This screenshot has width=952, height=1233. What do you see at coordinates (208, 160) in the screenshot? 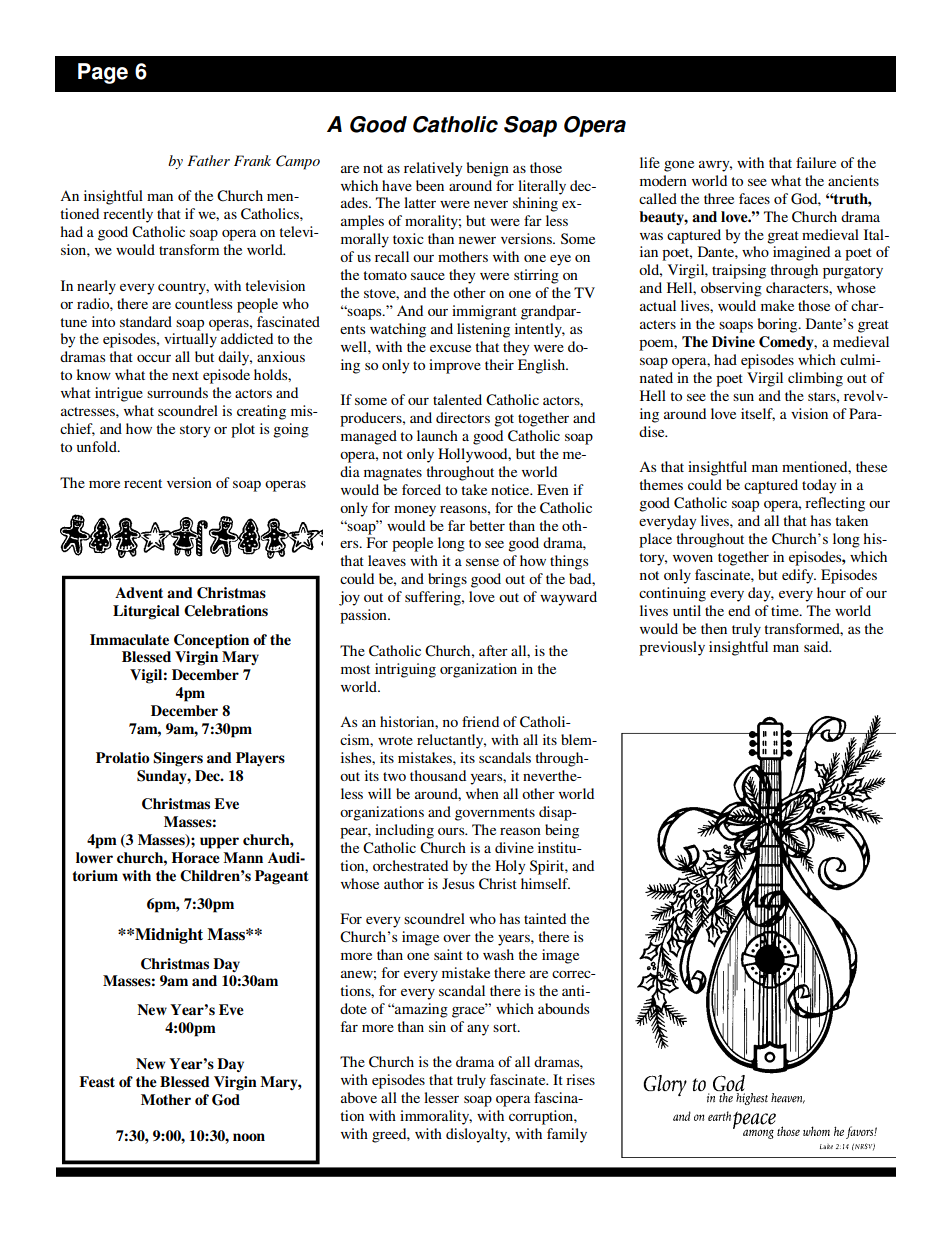
I see `Father` at bounding box center [208, 160].
